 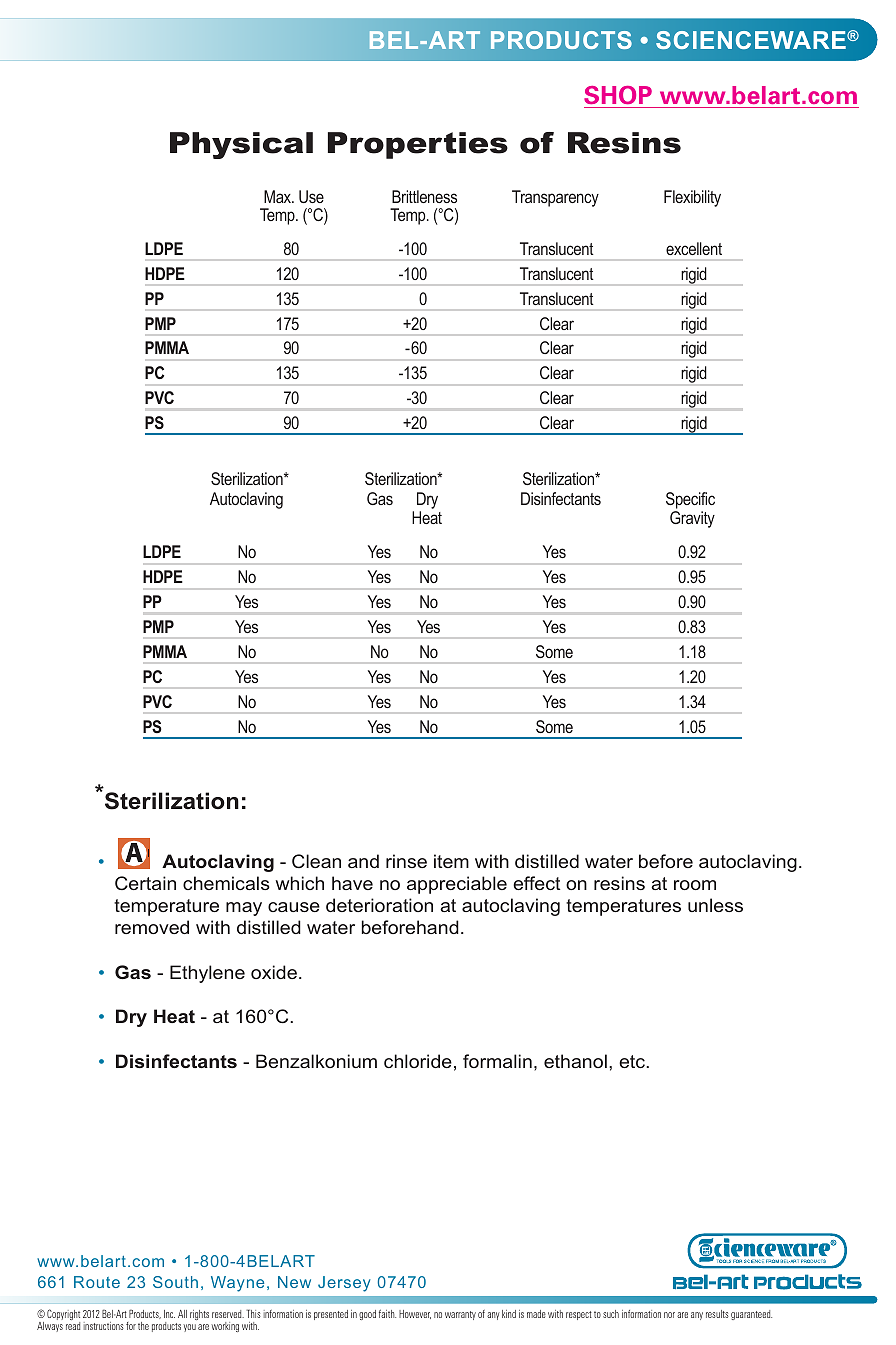 I want to click on South, so click(x=175, y=1282).
